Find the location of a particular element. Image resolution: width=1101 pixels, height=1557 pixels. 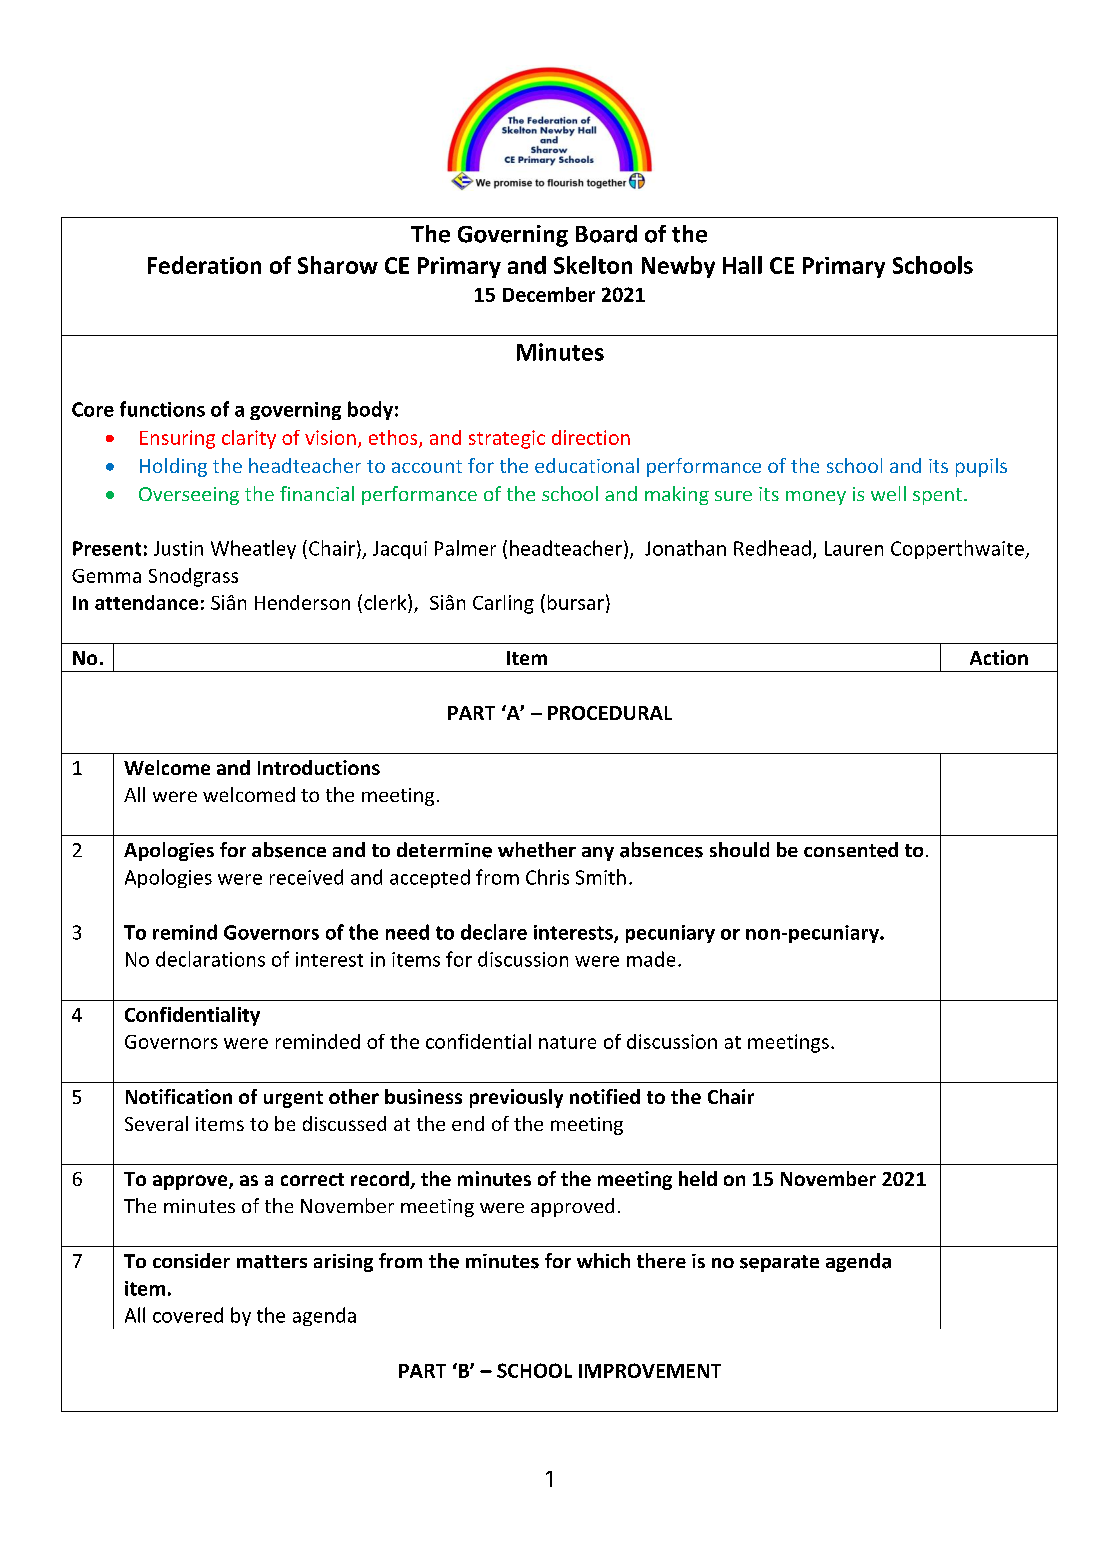

whether is located at coordinates (537, 849).
